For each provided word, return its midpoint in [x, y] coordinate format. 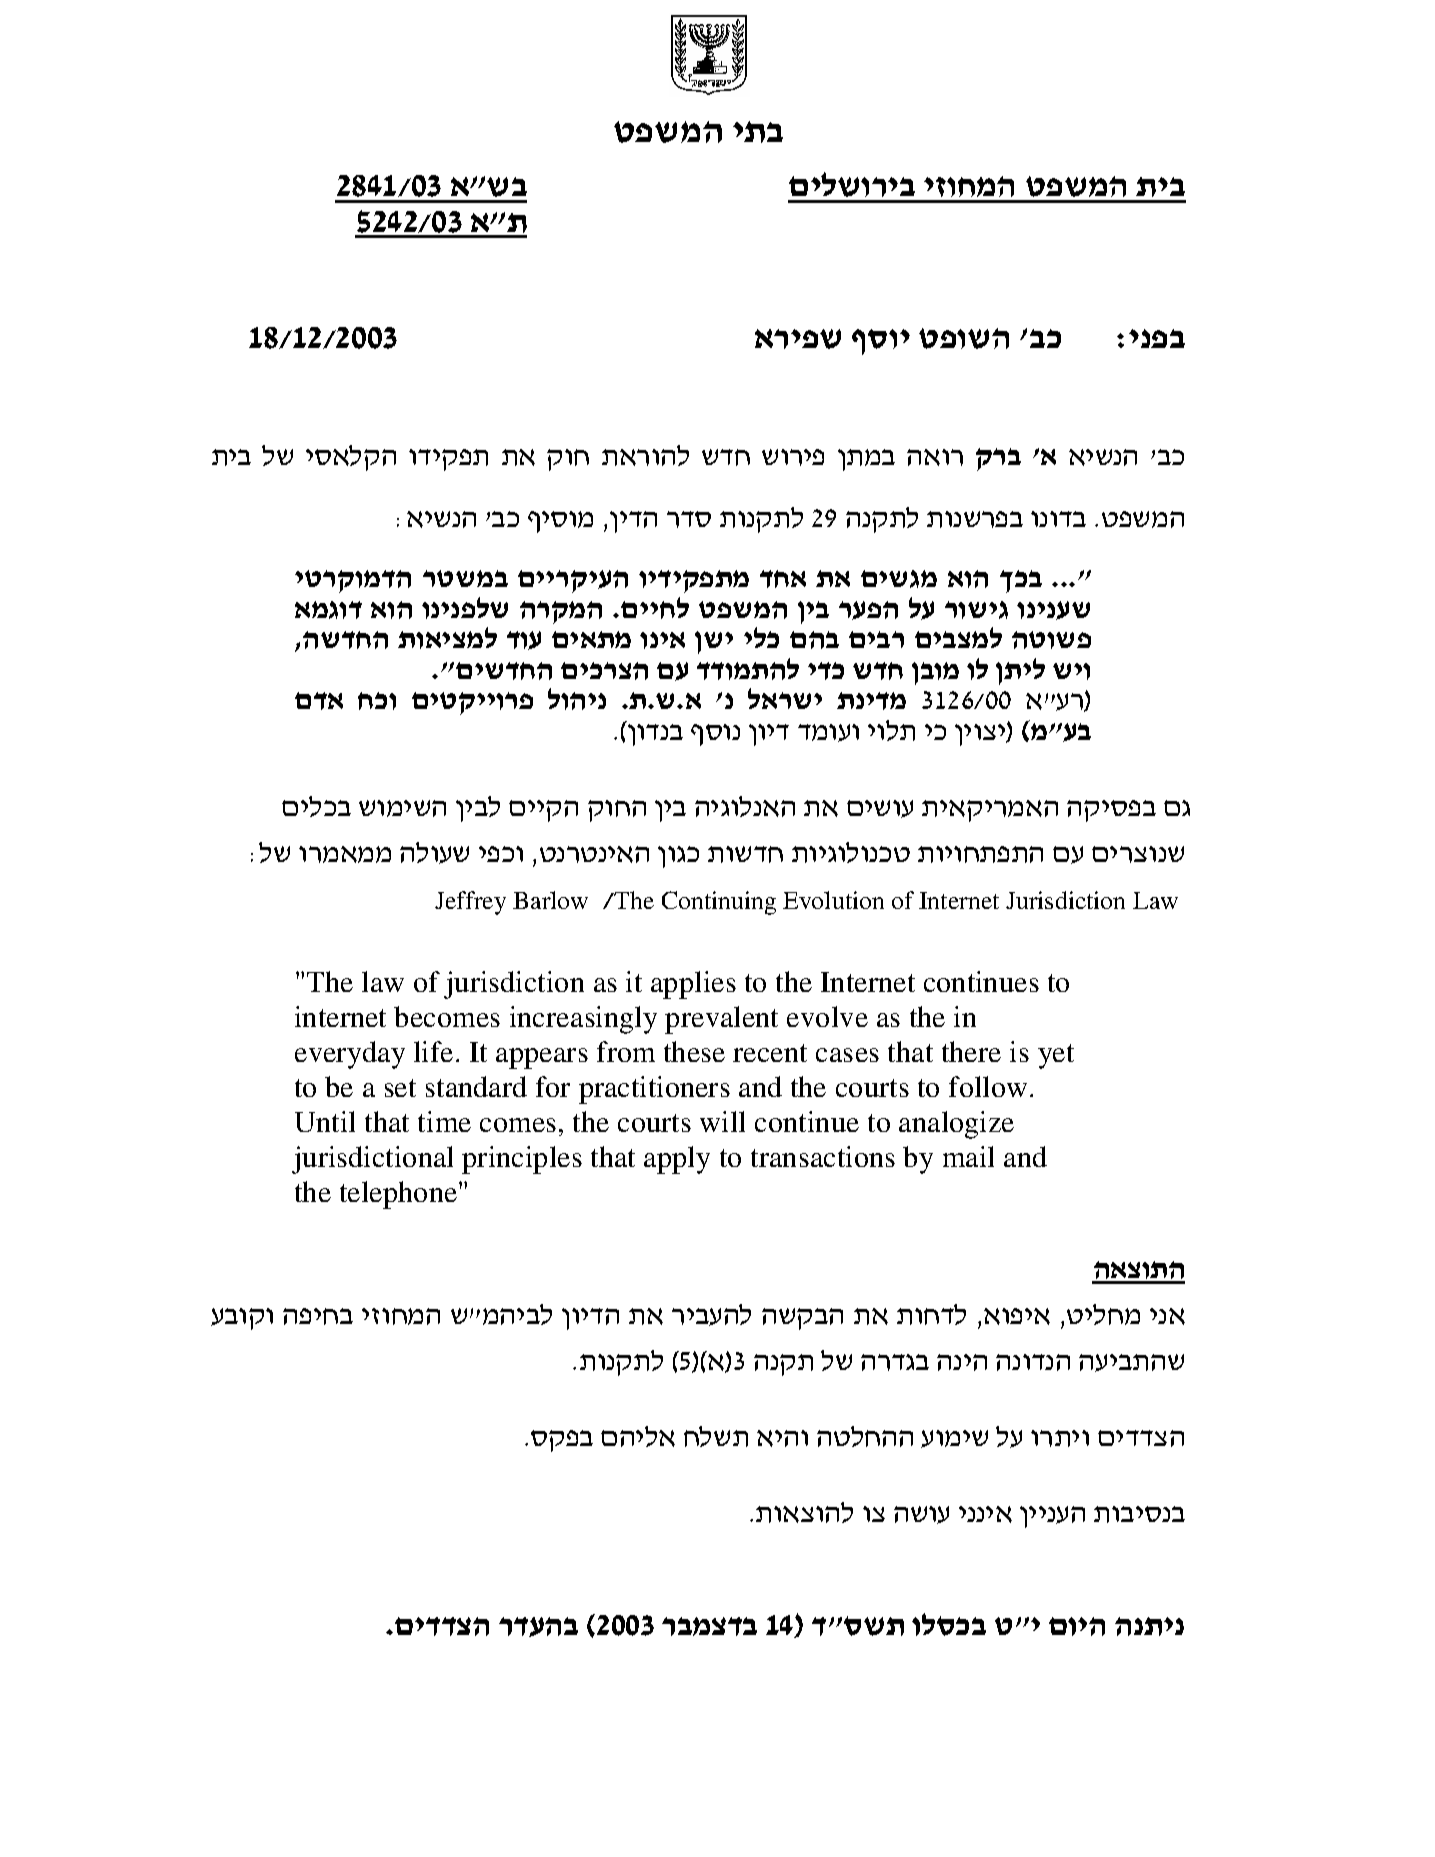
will [722, 1121]
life [433, 1051]
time [444, 1121]
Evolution [833, 900]
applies [693, 985]
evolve [827, 1016]
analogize [956, 1125]
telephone [398, 1195]
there [971, 1051]
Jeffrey [470, 903]
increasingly [583, 1020]
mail [968, 1156]
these [694, 1051]
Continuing [719, 903]
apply [677, 1160]
